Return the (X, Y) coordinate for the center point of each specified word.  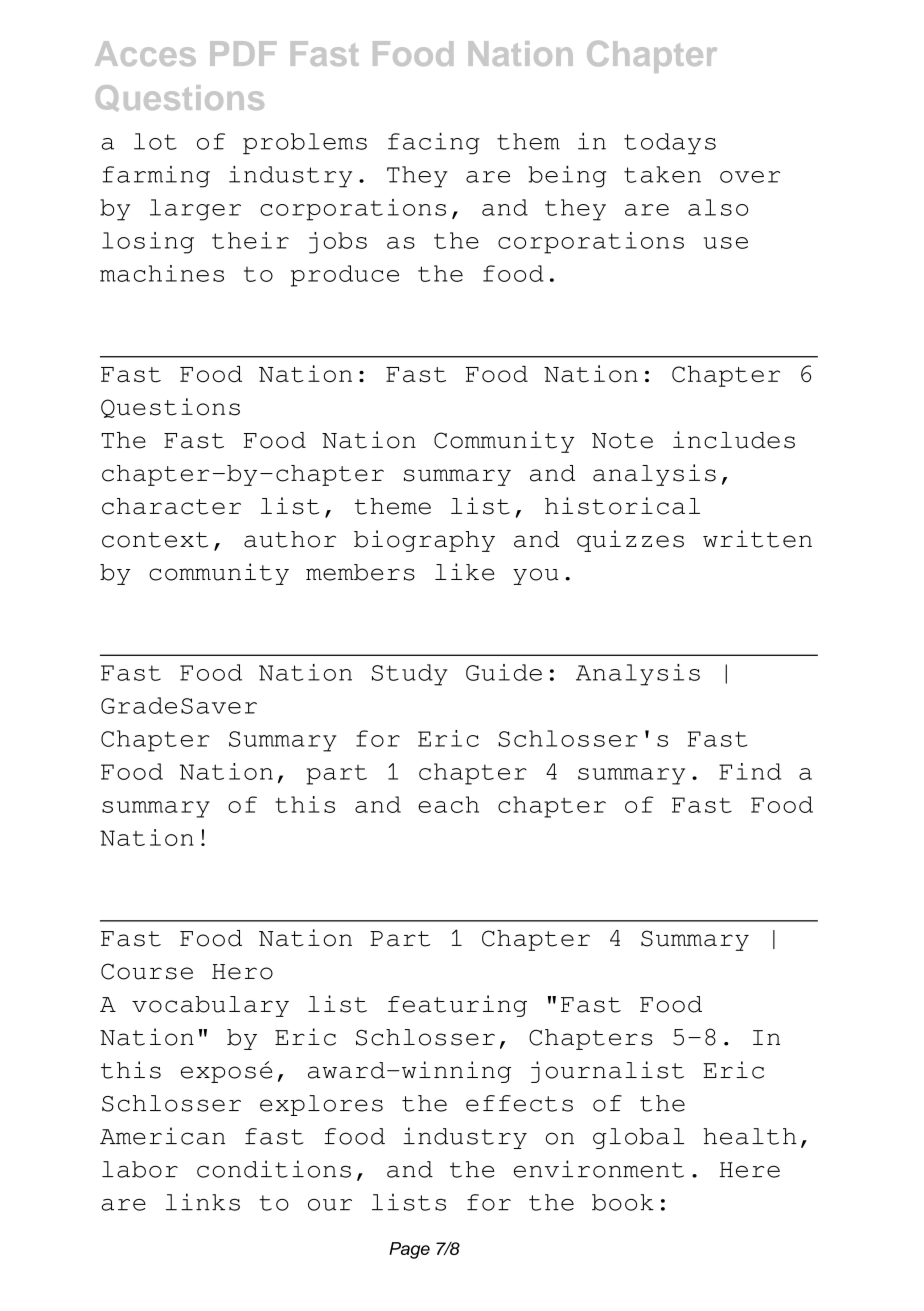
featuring (457, 1006)
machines (162, 273)
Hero (242, 972)
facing (434, 144)
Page (409, 1250)
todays (670, 144)
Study (410, 675)
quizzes (630, 541)
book (623, 1202)
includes (734, 440)
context (155, 540)
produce (345, 276)
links (203, 1202)
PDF (243, 53)
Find (750, 771)
